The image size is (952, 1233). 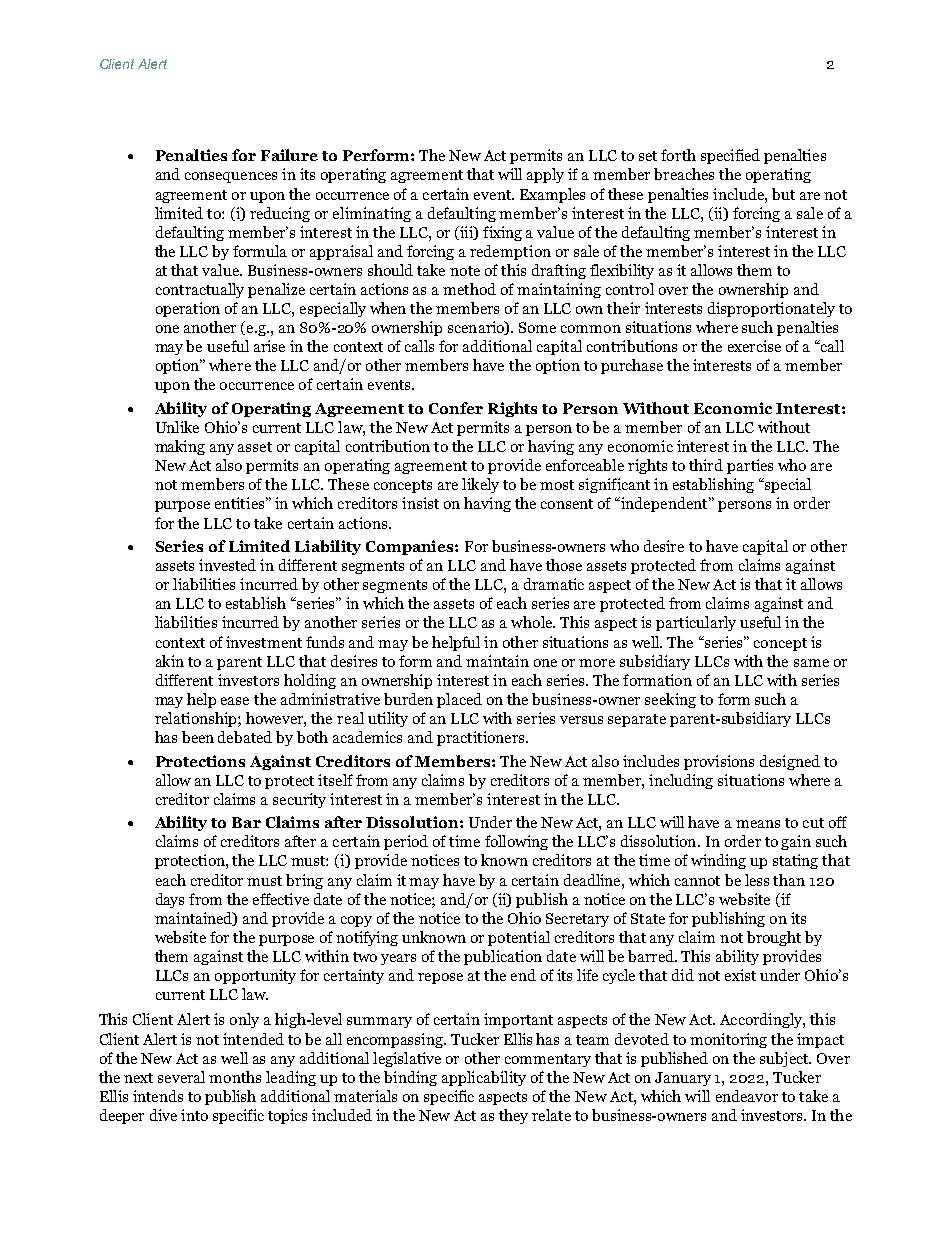 What do you see at coordinates (198, 737) in the screenshot?
I see `been` at bounding box center [198, 737].
